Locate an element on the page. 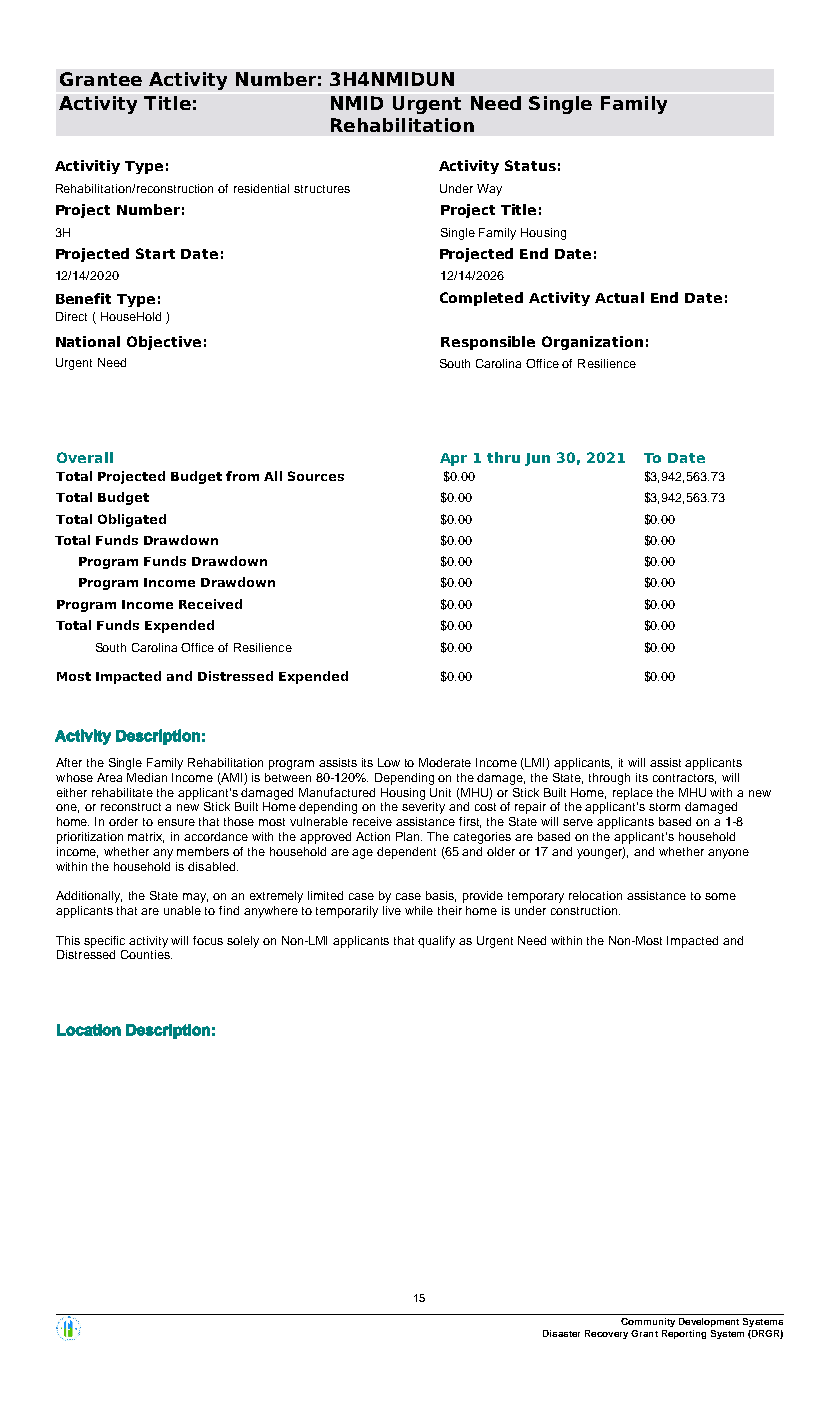  structures is located at coordinates (322, 189).
